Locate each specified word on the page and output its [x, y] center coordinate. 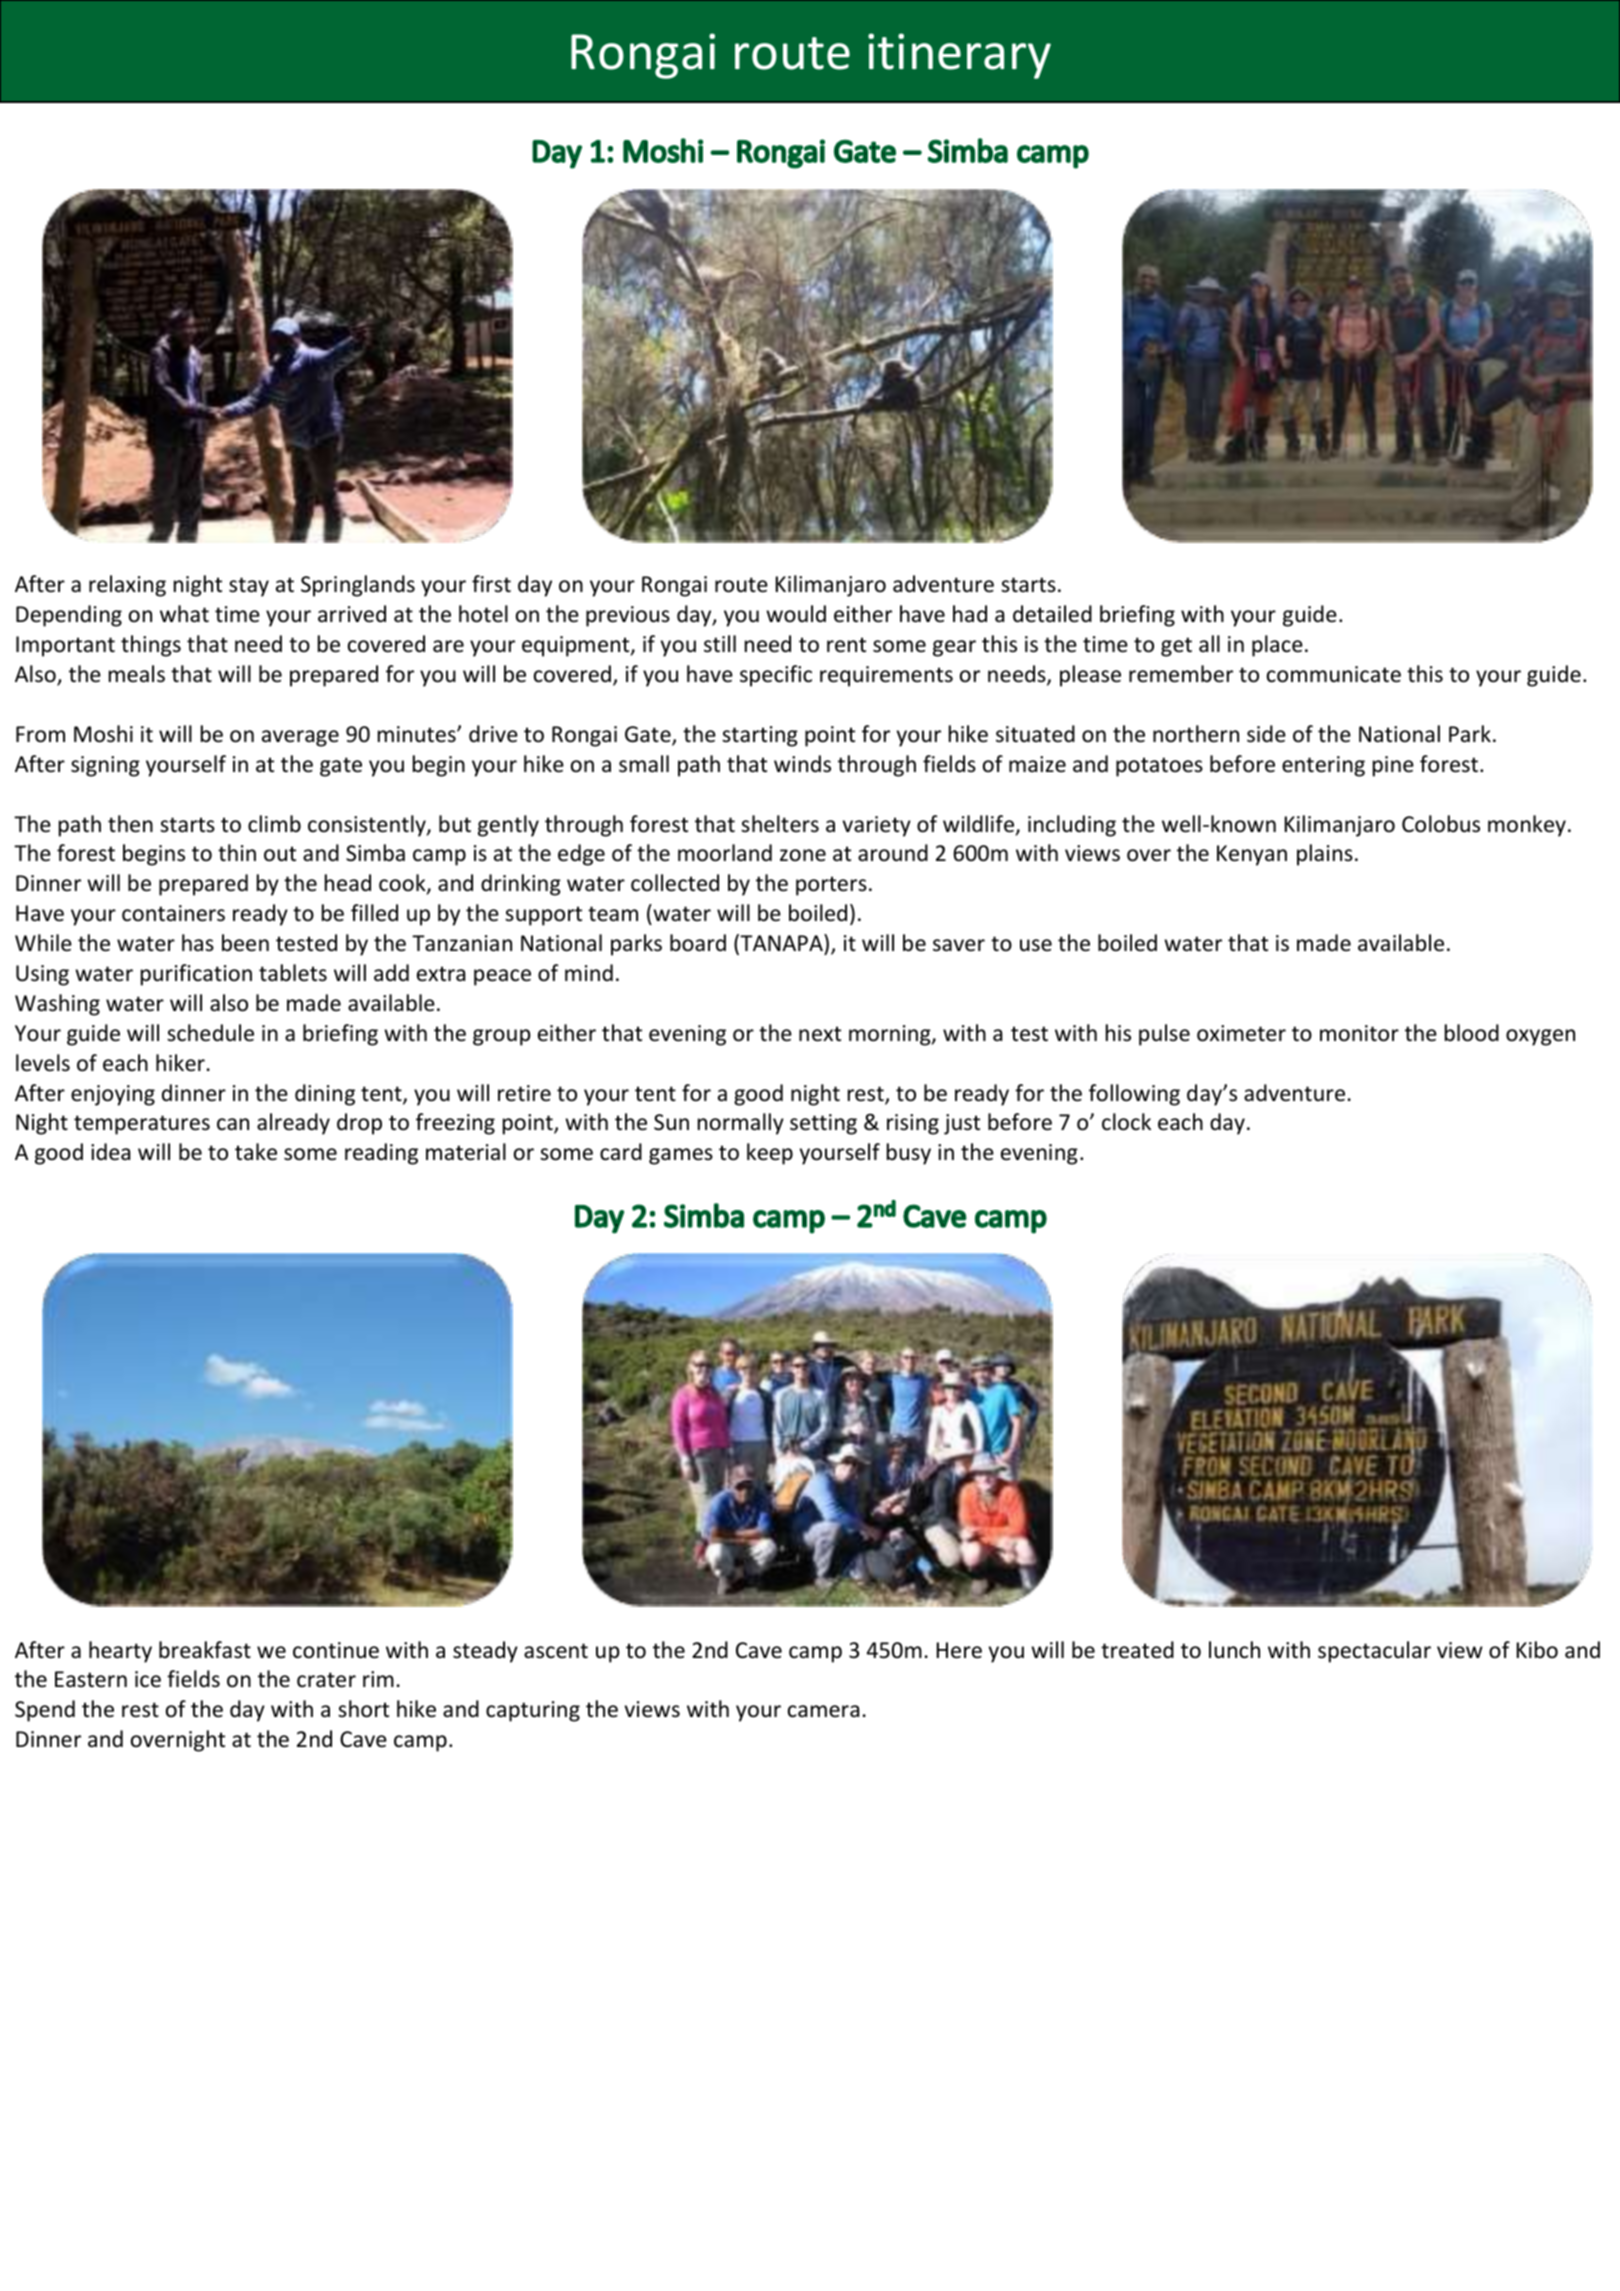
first [491, 583]
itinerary [959, 56]
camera [823, 1711]
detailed [1052, 614]
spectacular [1374, 1652]
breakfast [205, 1650]
